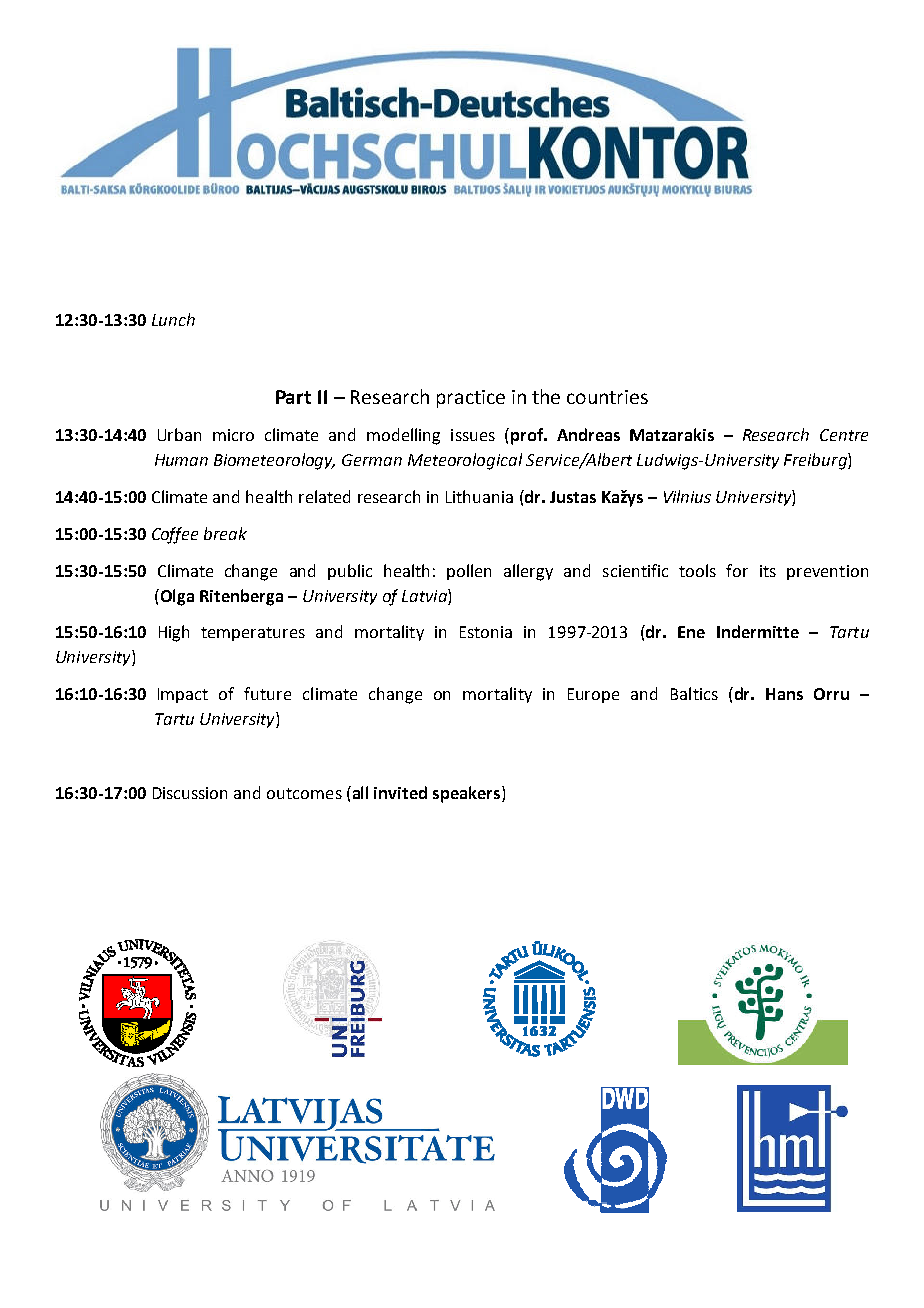 The width and height of the document is (924, 1308). Describe the element at coordinates (468, 794) in the document. I see `speakers` at that location.
